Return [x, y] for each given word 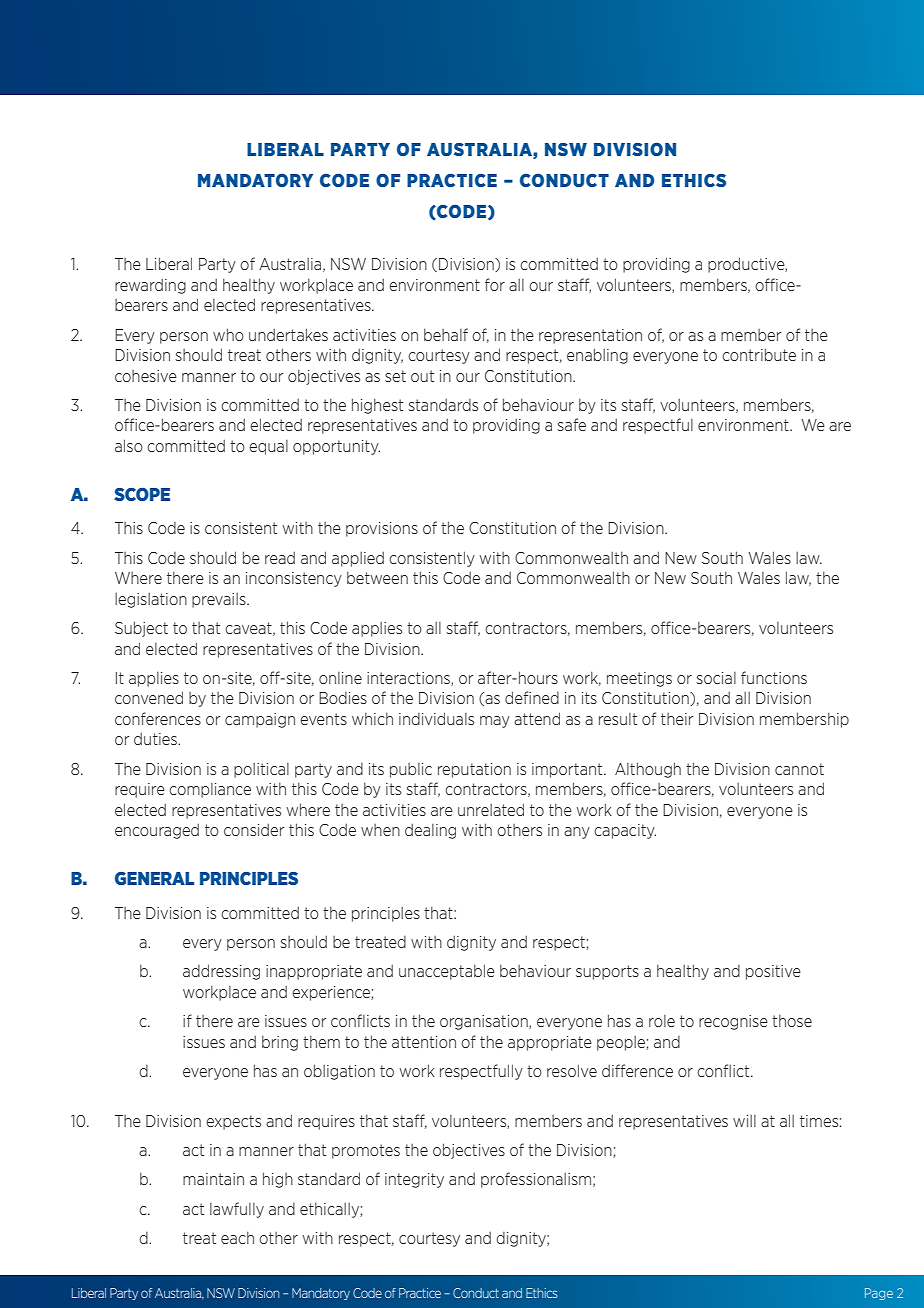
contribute [759, 354]
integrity [414, 1180]
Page [879, 1294]
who [228, 334]
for [495, 284]
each [237, 1237]
